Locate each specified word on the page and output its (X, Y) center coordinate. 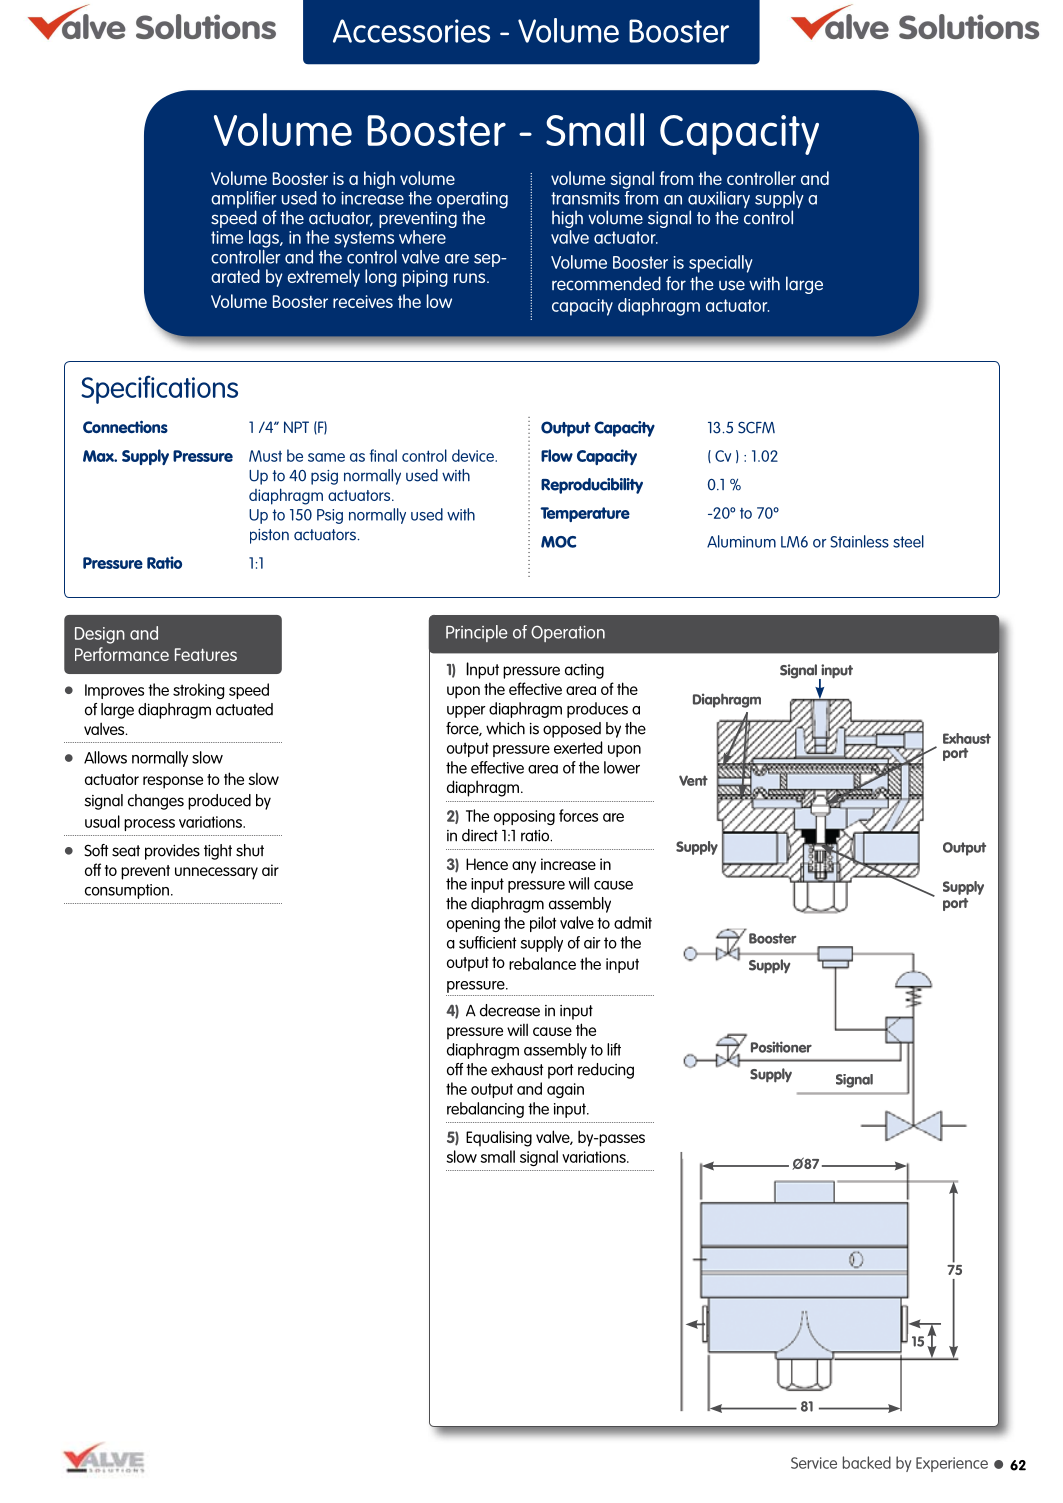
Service (814, 1463)
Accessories (411, 31)
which (505, 728)
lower (622, 767)
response (173, 782)
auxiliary (719, 201)
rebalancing (485, 1110)
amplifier (244, 201)
